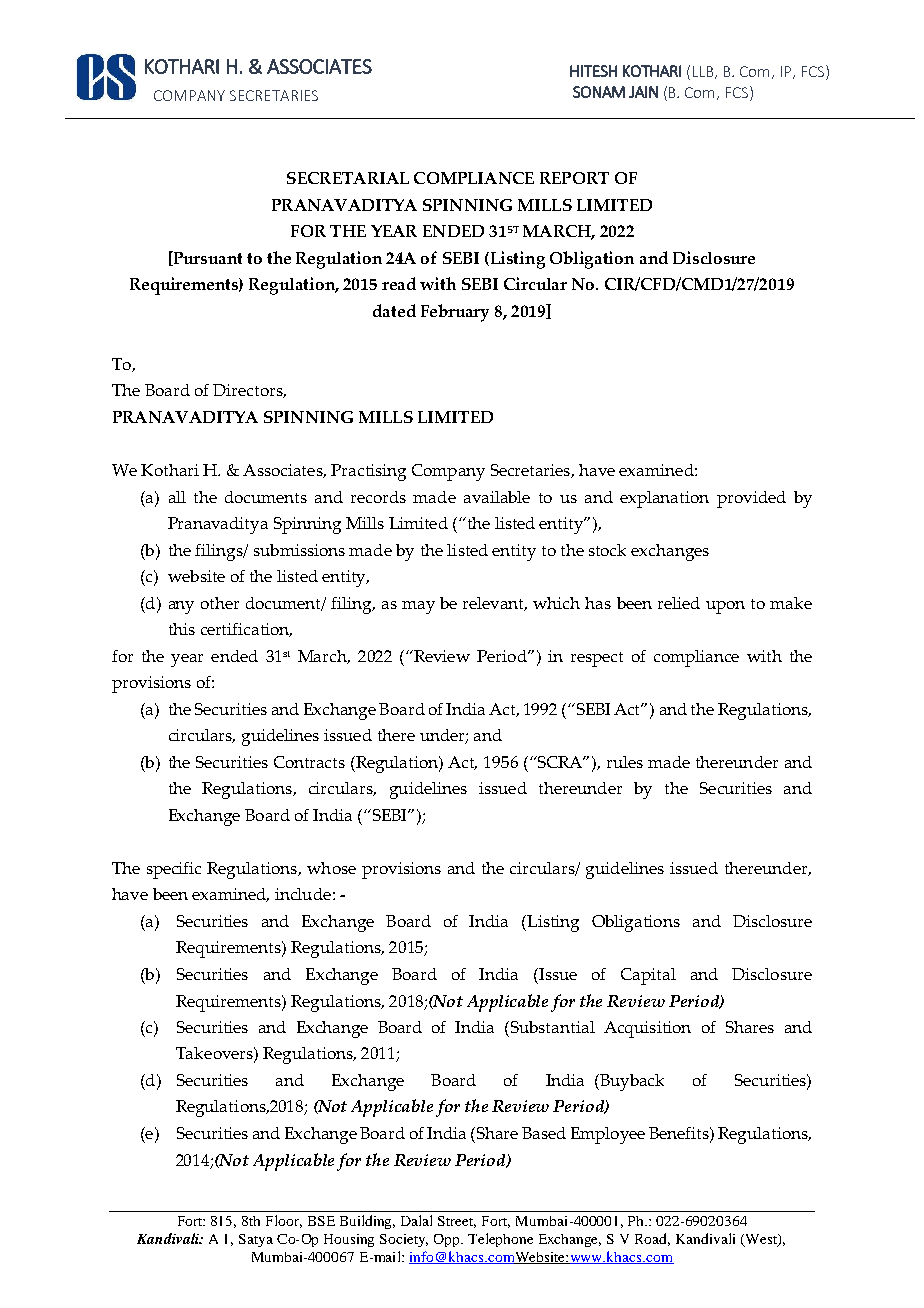 The image size is (924, 1308). I want to click on LLB, so click(704, 72).
